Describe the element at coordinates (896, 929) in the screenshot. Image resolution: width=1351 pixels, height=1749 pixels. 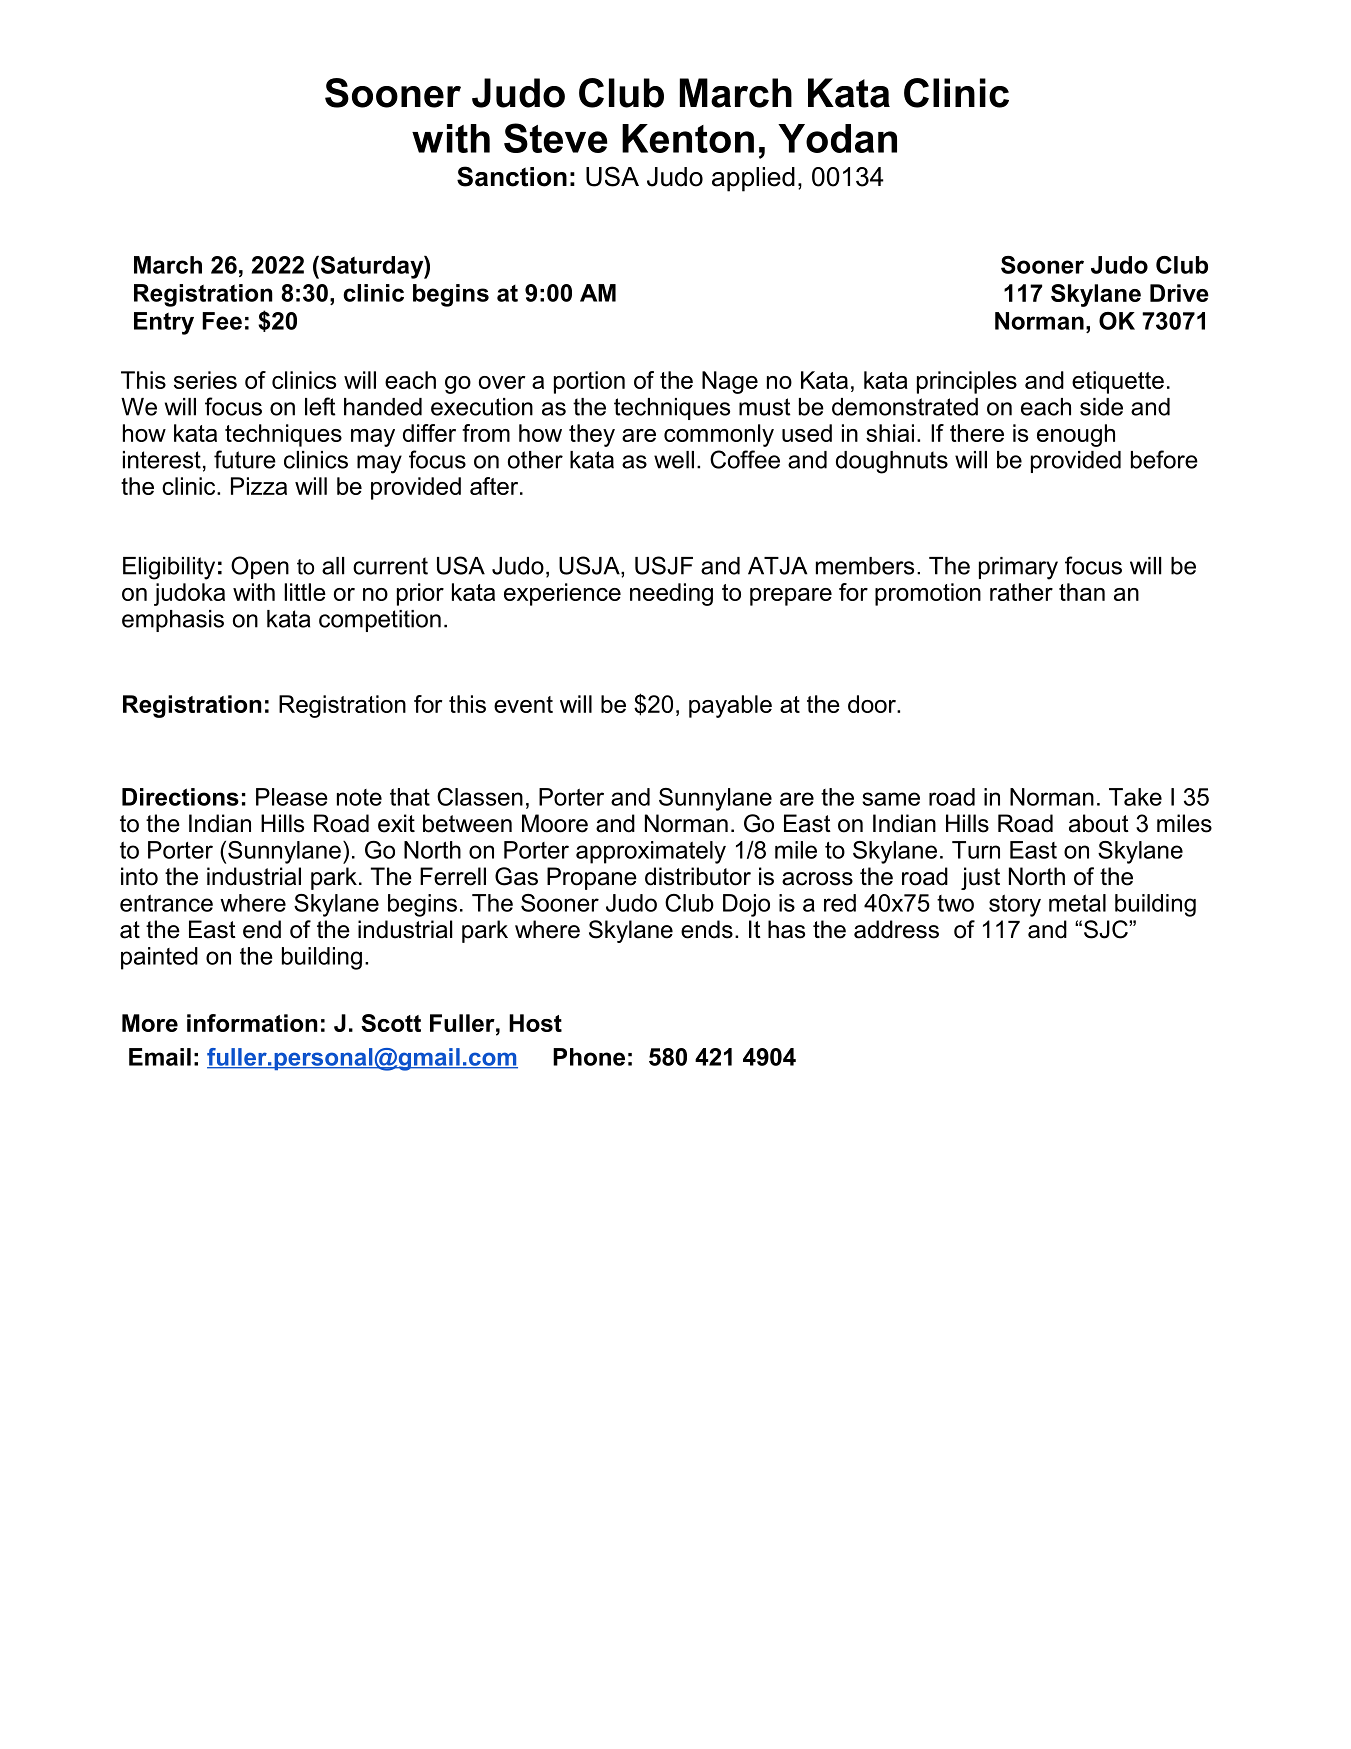
I see `address` at that location.
